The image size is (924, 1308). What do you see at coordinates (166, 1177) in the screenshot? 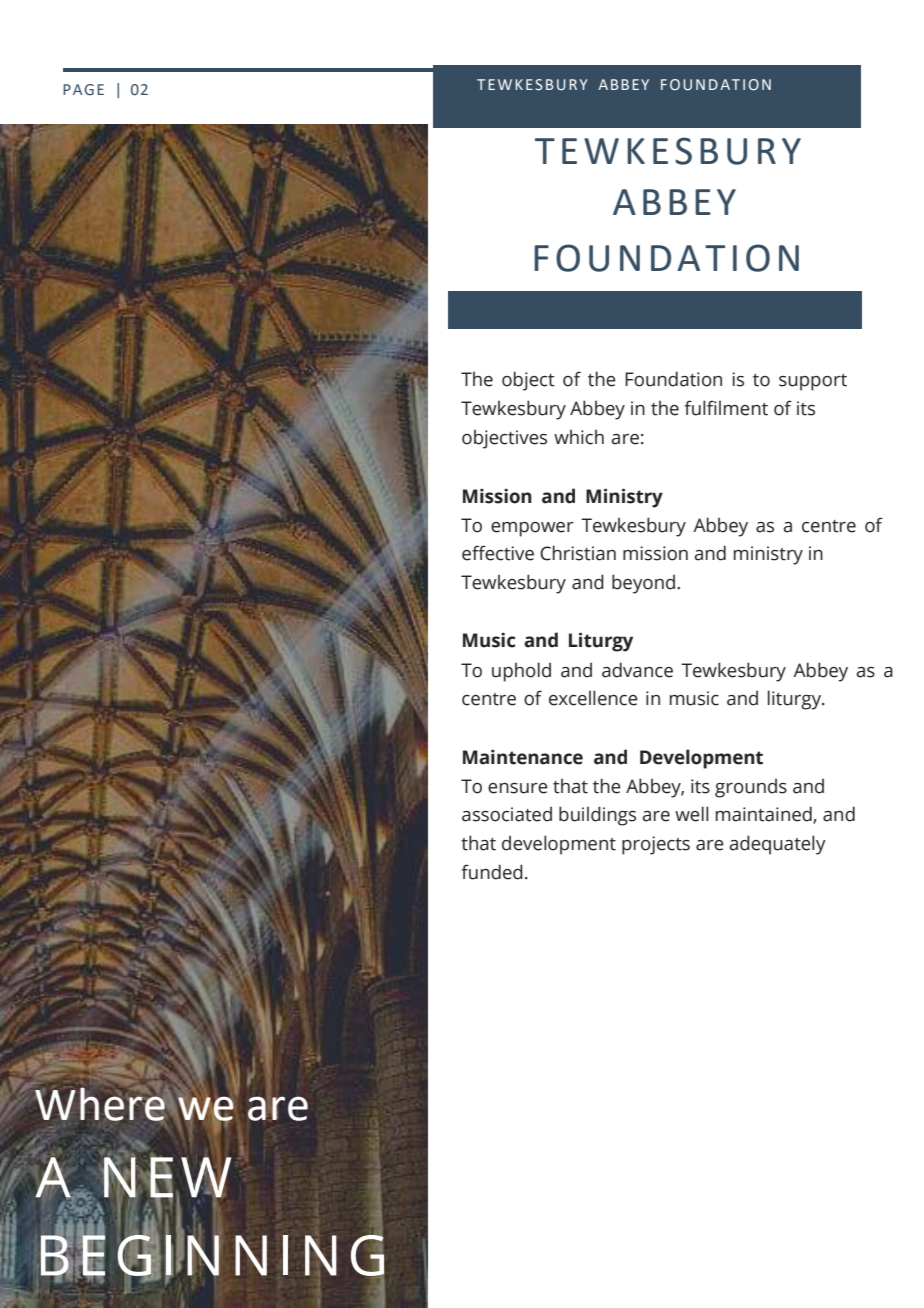
I see `NEW` at bounding box center [166, 1177].
